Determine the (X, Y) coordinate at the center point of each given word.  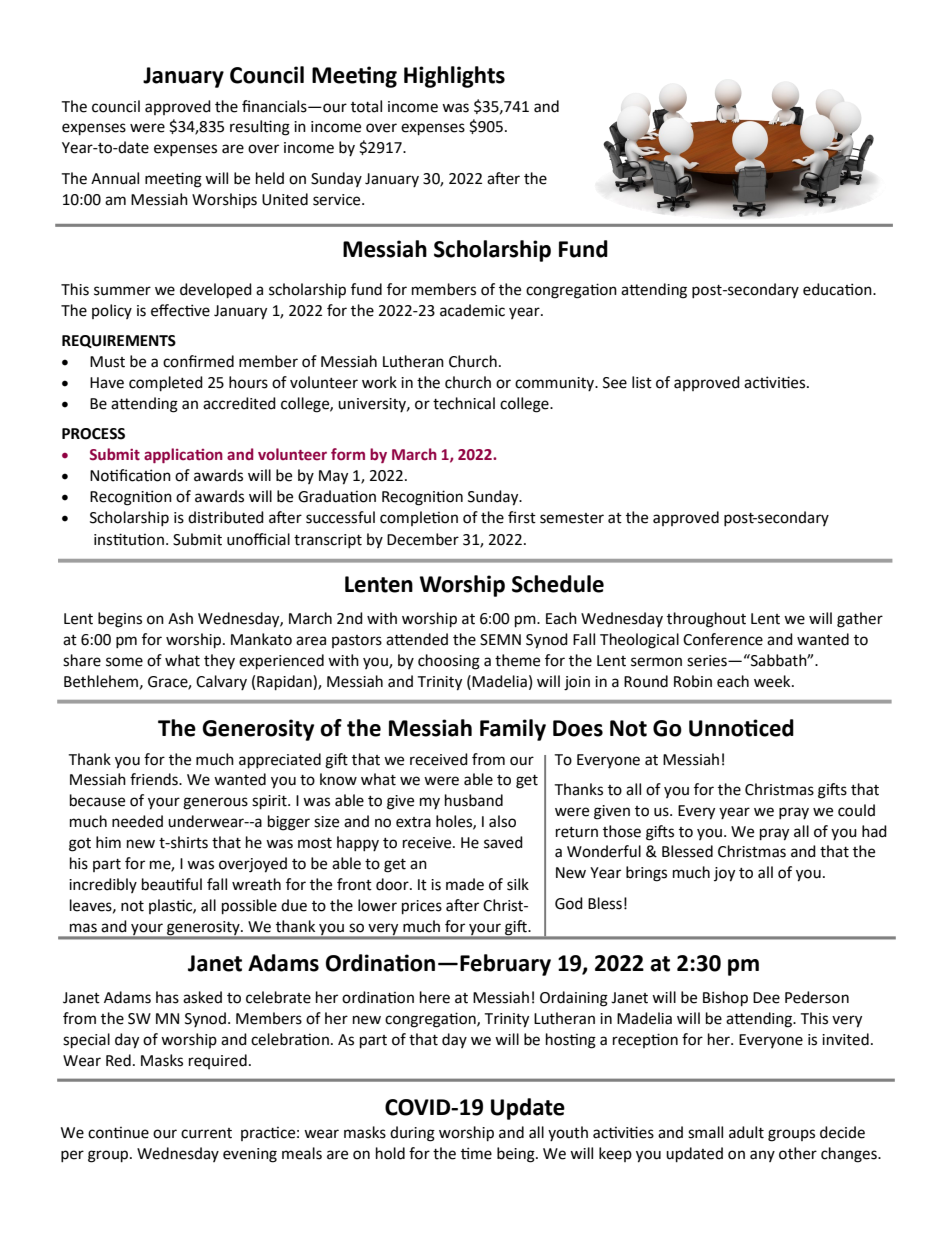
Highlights (454, 77)
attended (417, 639)
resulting (260, 128)
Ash (180, 618)
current (206, 1133)
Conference (723, 639)
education (838, 289)
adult (746, 1132)
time (476, 1153)
